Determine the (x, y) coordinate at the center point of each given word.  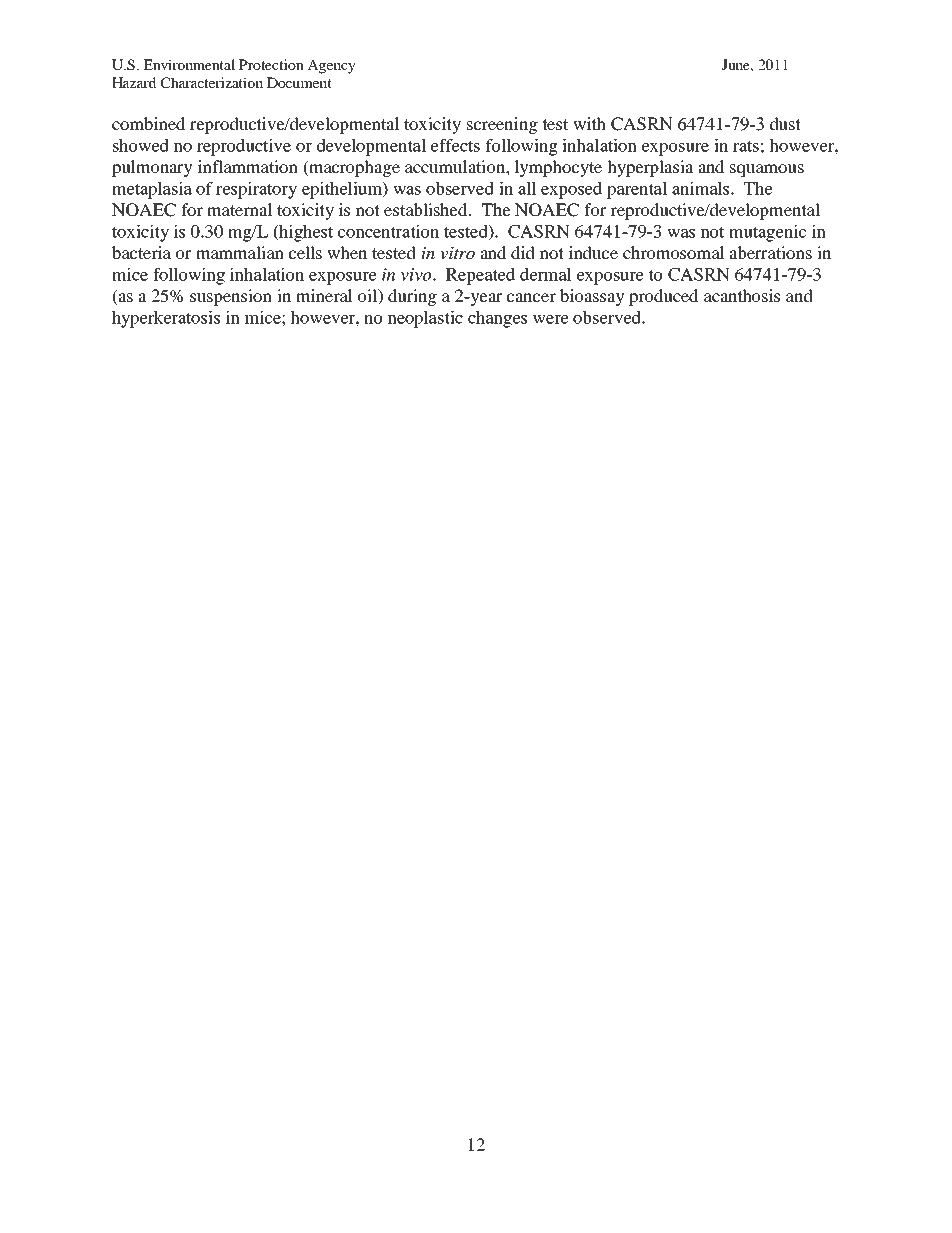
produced (663, 297)
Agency (331, 66)
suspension (231, 297)
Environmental (189, 64)
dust (785, 123)
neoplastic (425, 319)
